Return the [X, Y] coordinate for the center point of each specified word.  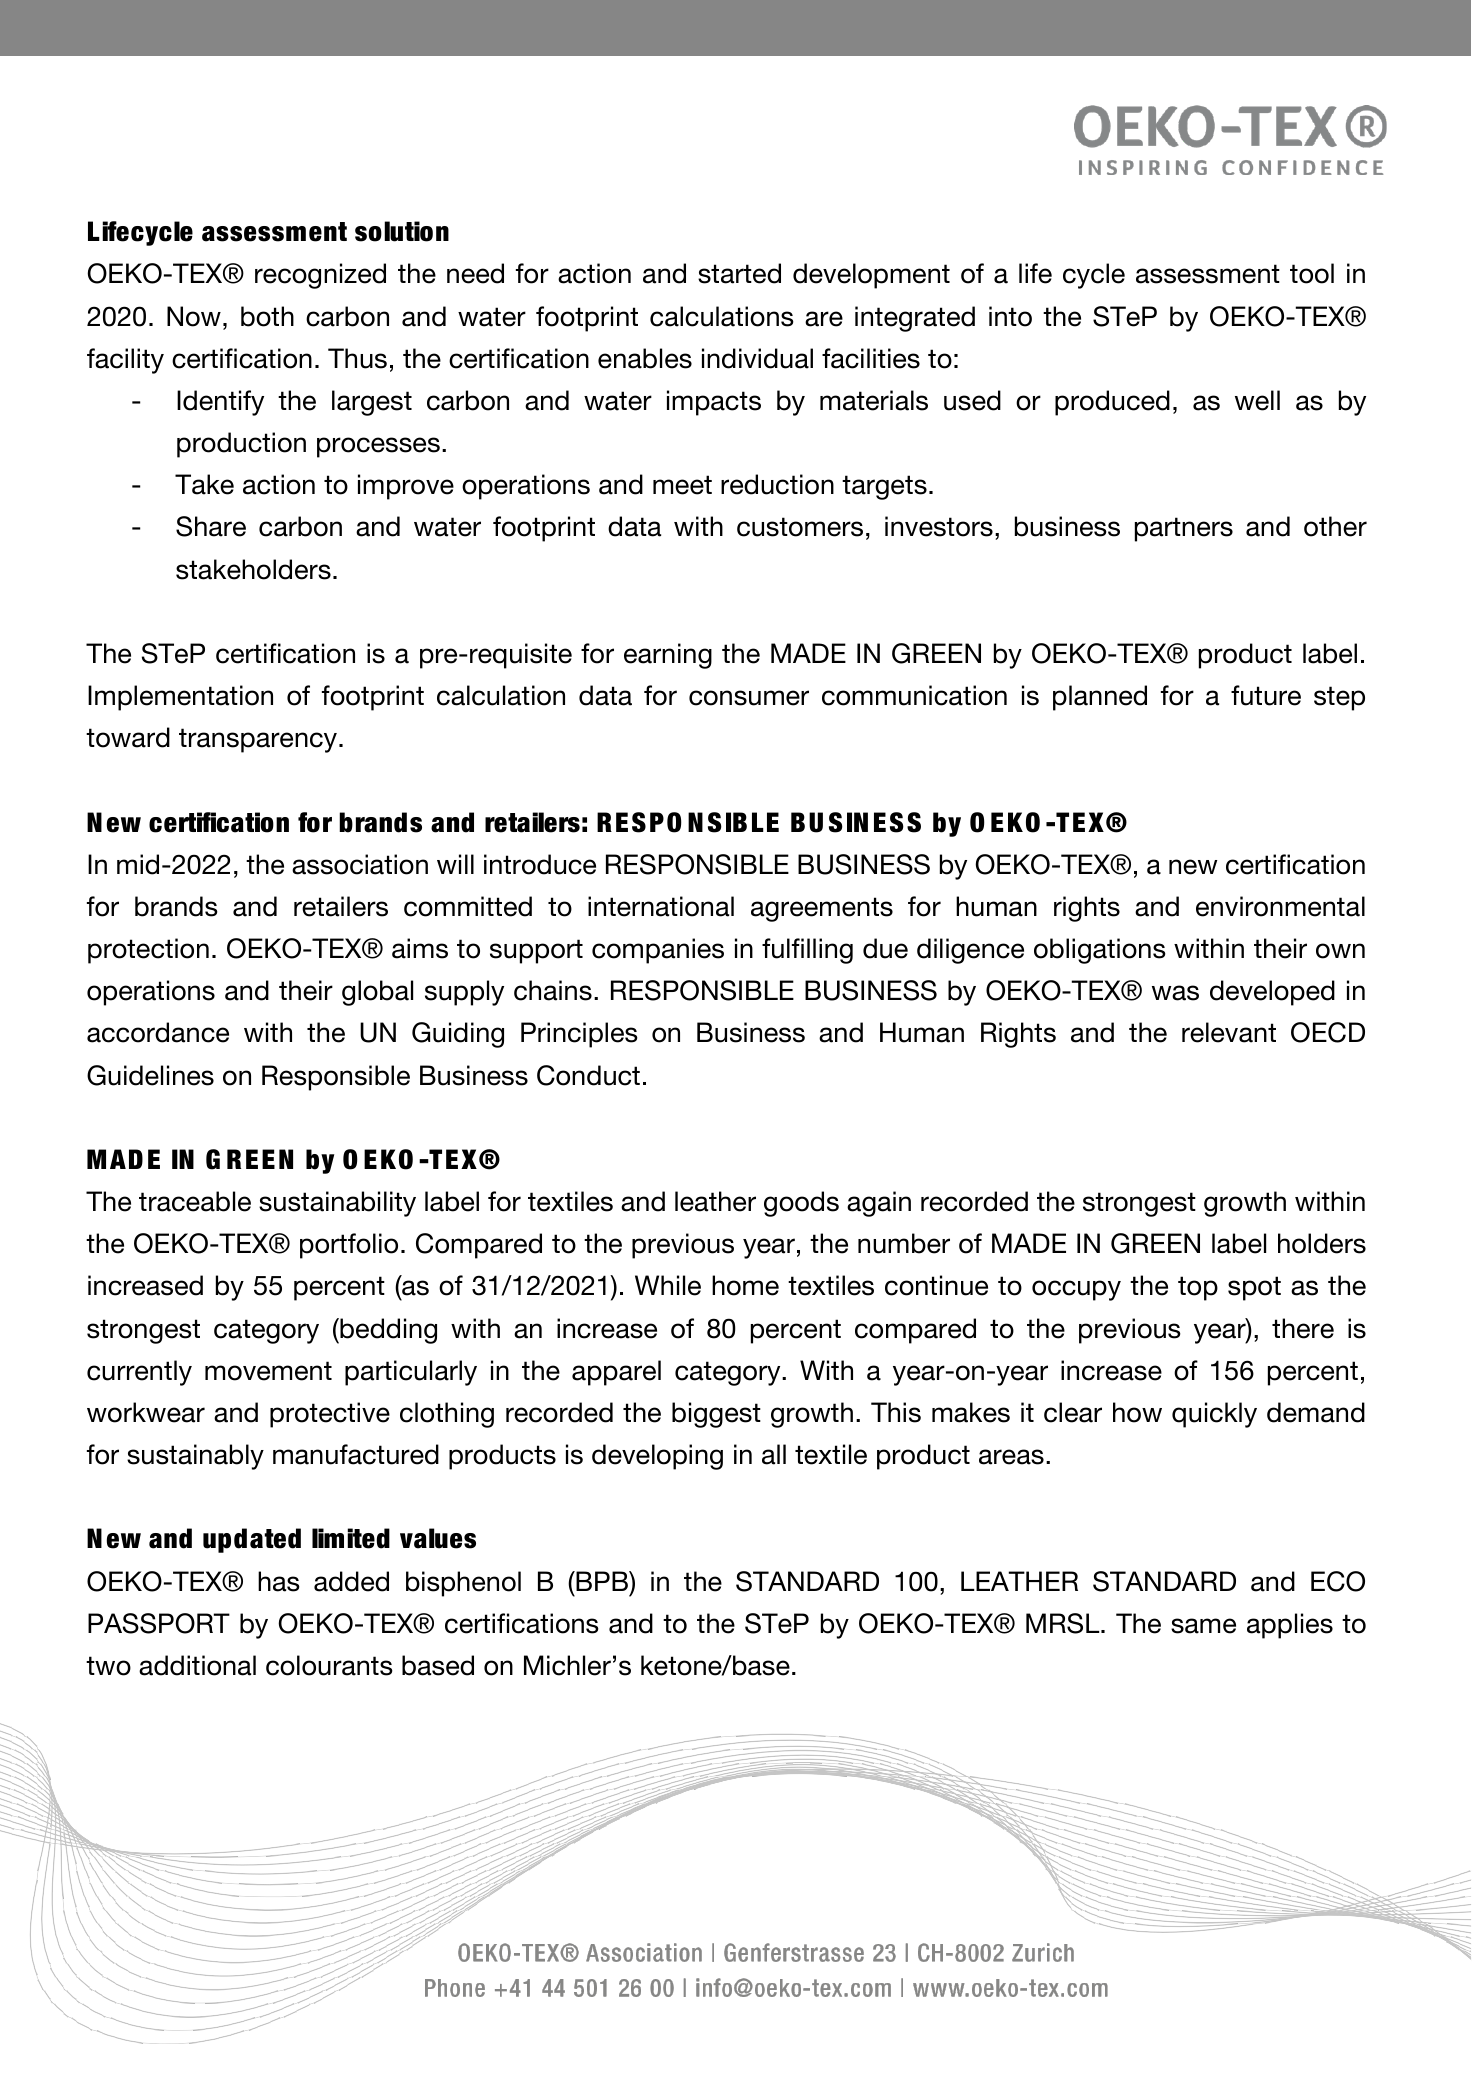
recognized [320, 276]
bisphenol [463, 1584]
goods [801, 1204]
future [1266, 695]
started [739, 273]
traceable [195, 1201]
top [1198, 1288]
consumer [749, 698]
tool [1312, 273]
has [279, 1581]
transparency [259, 740]
